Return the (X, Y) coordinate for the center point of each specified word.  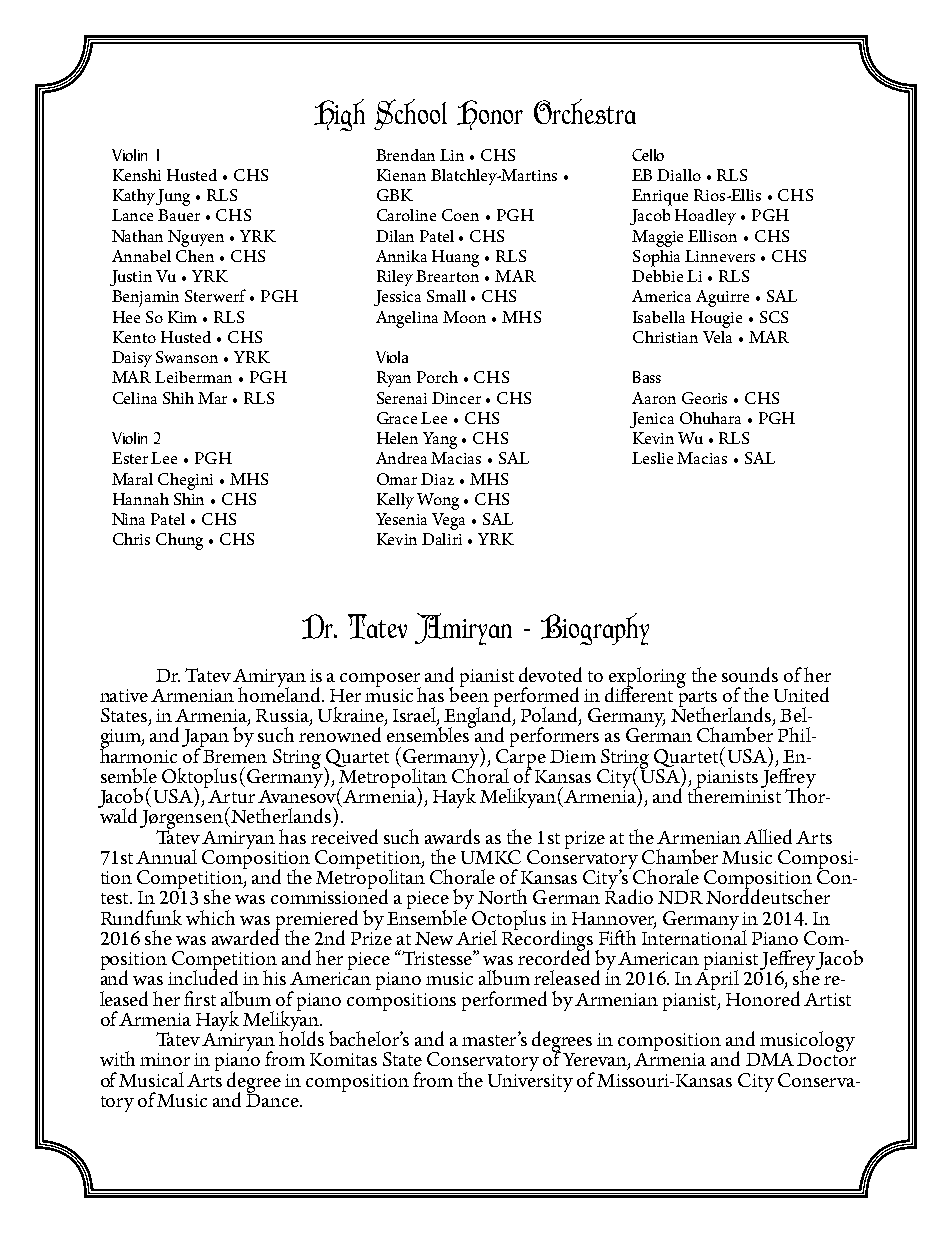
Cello (648, 155)
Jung (173, 197)
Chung (179, 541)
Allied (768, 836)
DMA (770, 1059)
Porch (437, 377)
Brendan (405, 155)
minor (165, 1059)
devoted (550, 674)
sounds (750, 674)
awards (452, 836)
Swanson (187, 357)
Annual (166, 856)
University (530, 1083)
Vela (717, 337)
